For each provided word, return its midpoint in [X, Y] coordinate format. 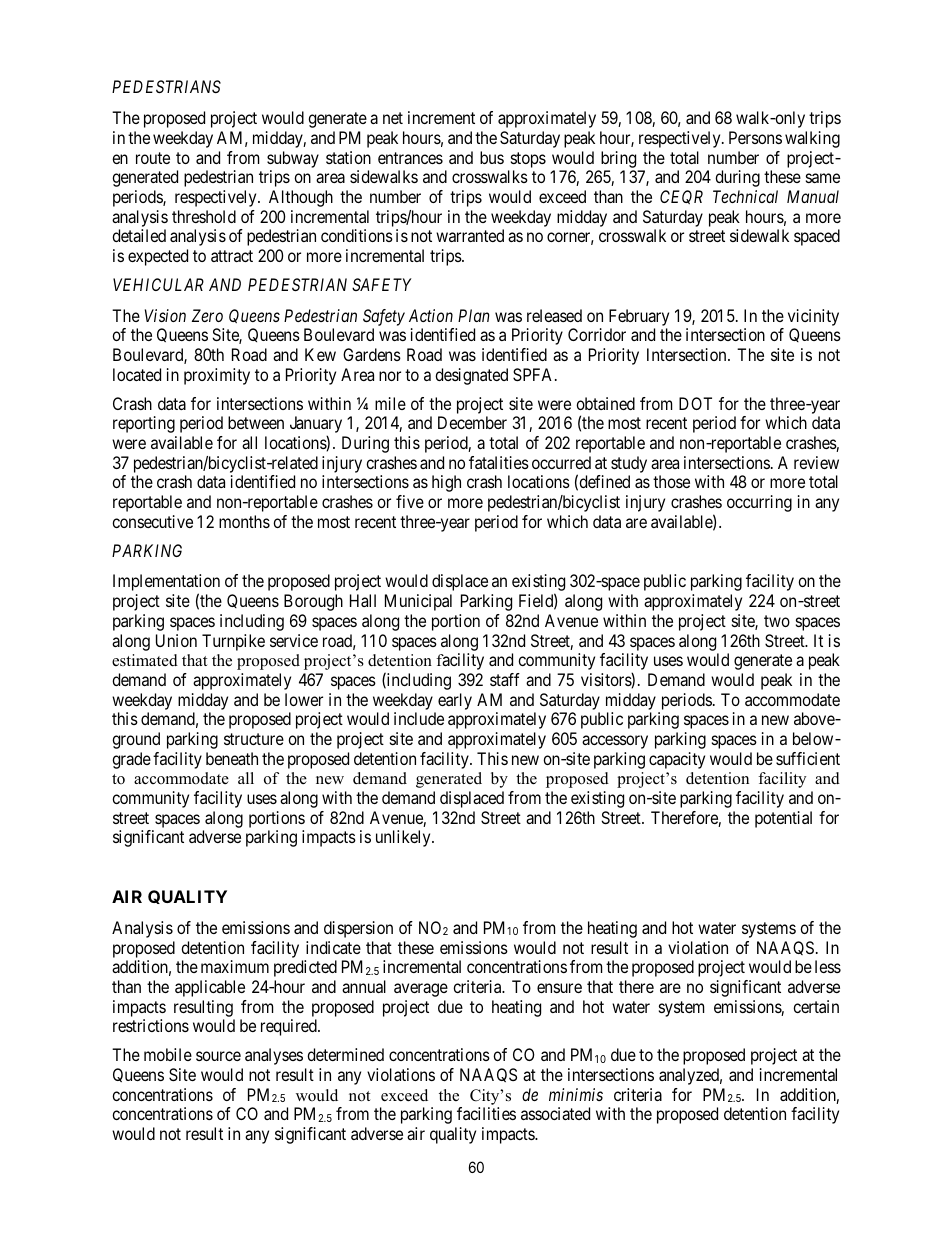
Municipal [418, 602]
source [218, 1056]
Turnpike [233, 642]
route [153, 158]
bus [492, 157]
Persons [755, 137]
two [777, 621]
